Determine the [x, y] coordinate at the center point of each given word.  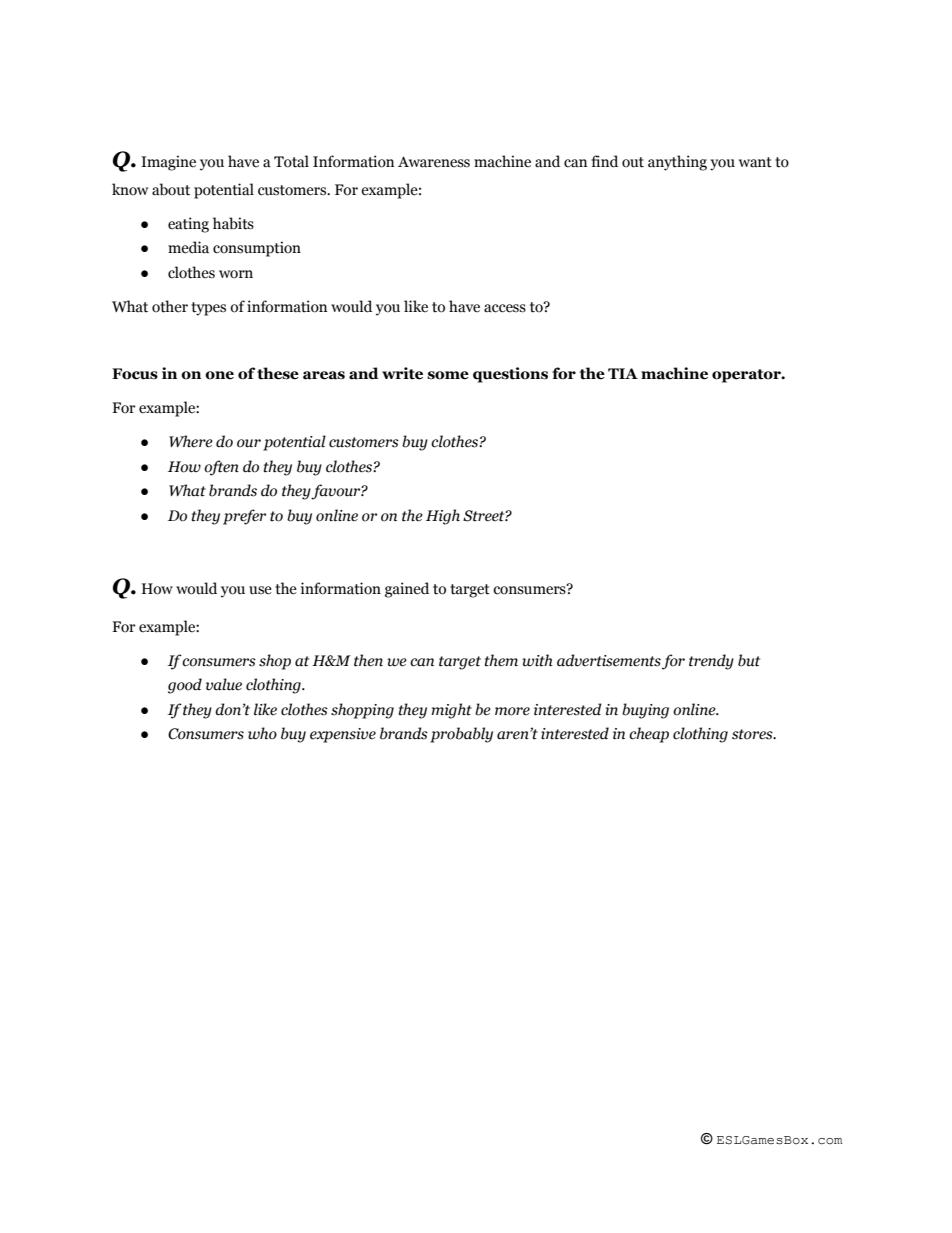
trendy [711, 662]
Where [191, 441]
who [262, 733]
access [505, 308]
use [260, 590]
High [443, 517]
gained [407, 590]
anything [677, 163]
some [448, 375]
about [171, 189]
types [208, 309]
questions [510, 375]
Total [291, 161]
